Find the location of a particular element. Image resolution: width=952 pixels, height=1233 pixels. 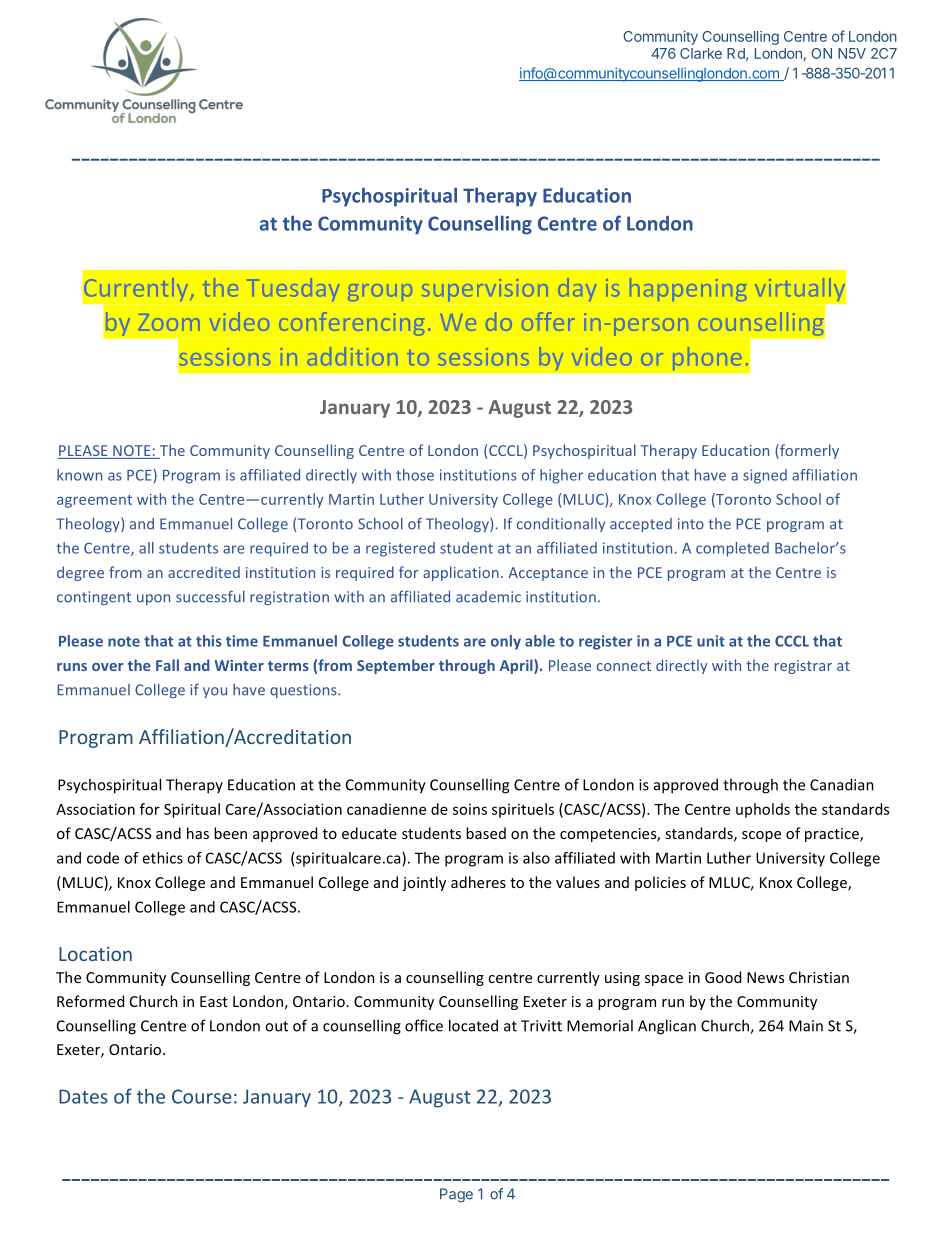

Course is located at coordinates (202, 1096).
